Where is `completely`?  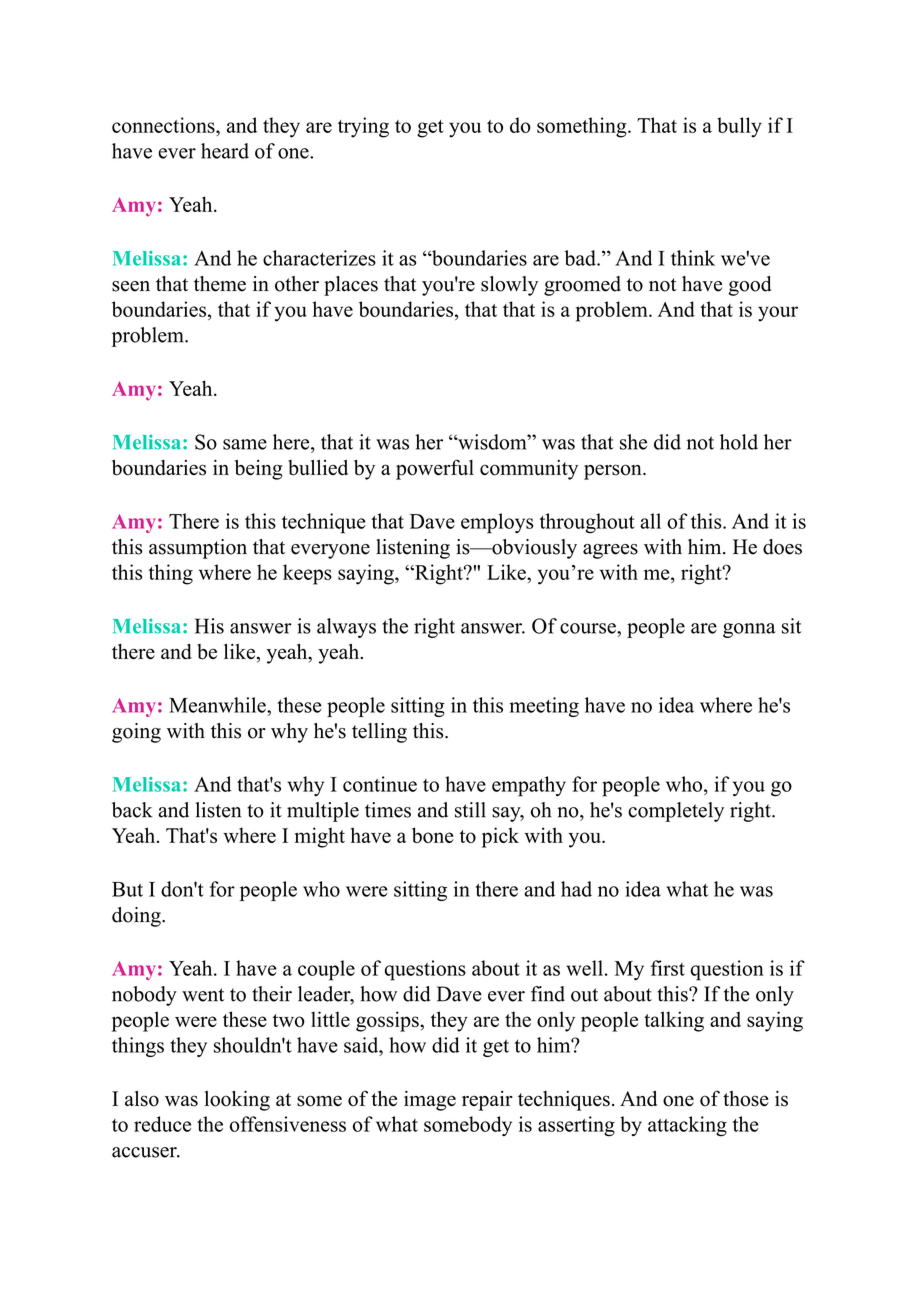
completely is located at coordinates (676, 812).
